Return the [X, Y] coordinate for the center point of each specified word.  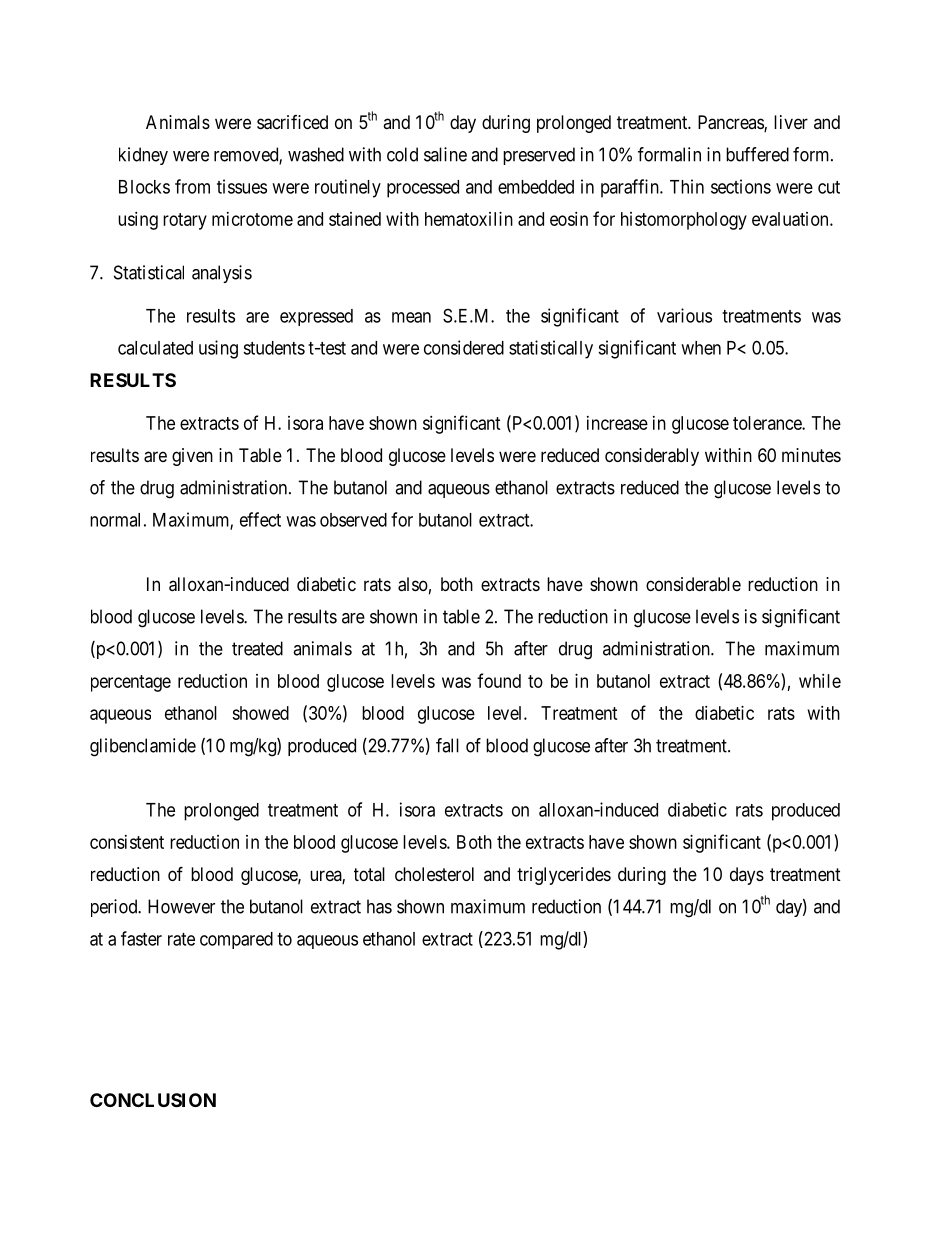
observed [353, 520]
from [192, 186]
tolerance [768, 423]
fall [447, 745]
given [192, 457]
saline [445, 154]
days [747, 876]
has [379, 906]
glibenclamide [143, 747]
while [820, 681]
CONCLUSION [153, 1100]
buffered [757, 154]
